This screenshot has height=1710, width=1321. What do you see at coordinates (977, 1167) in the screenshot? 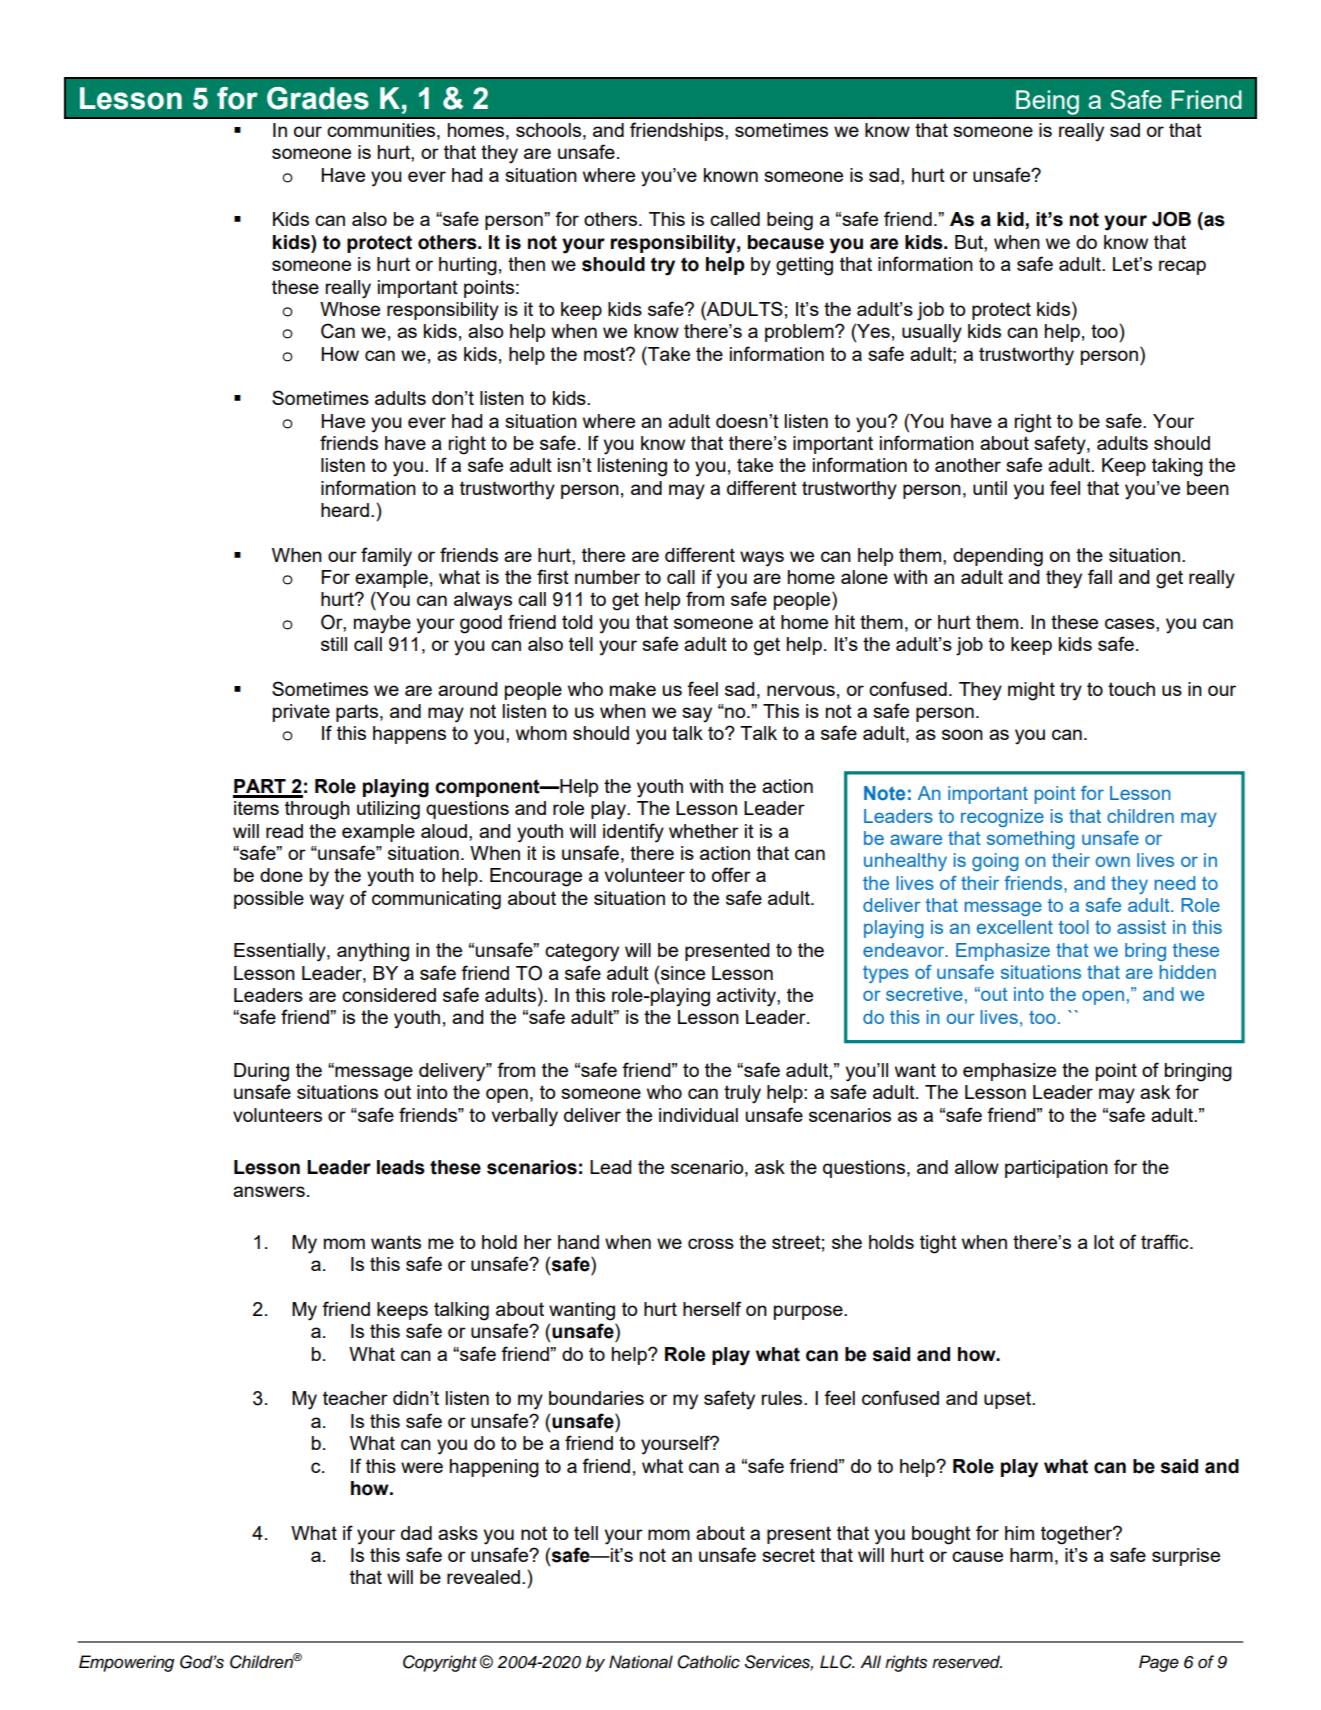
I see `allow` at bounding box center [977, 1167].
